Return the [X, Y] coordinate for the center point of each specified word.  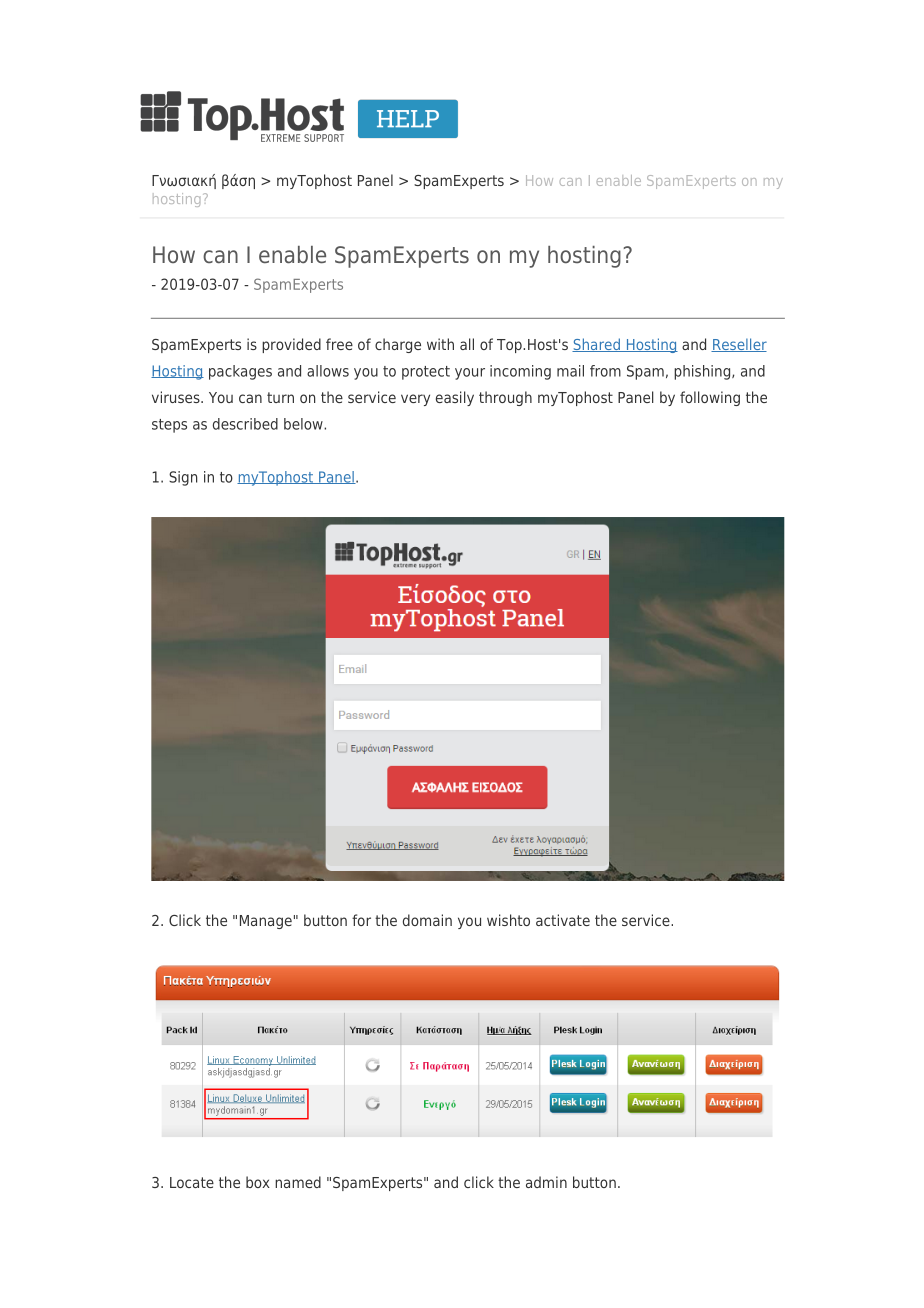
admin [546, 1182]
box [258, 1182]
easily [455, 398]
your [470, 374]
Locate [192, 1182]
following [710, 398]
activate [563, 920]
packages [240, 372]
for [361, 920]
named [298, 1182]
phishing [703, 372]
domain [427, 920]
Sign [183, 478]
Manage [266, 922]
